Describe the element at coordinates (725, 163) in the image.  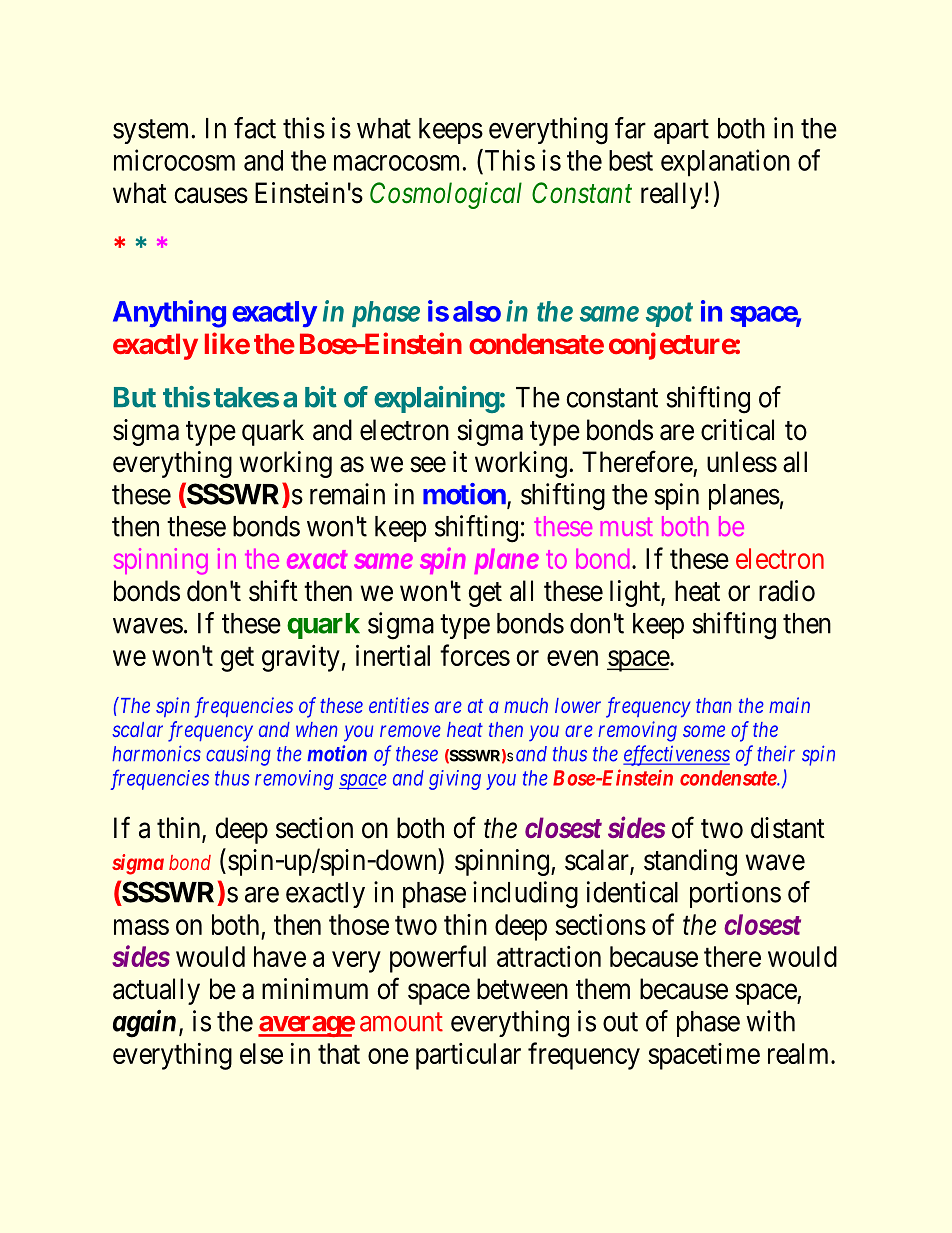
I see `explanation` at that location.
